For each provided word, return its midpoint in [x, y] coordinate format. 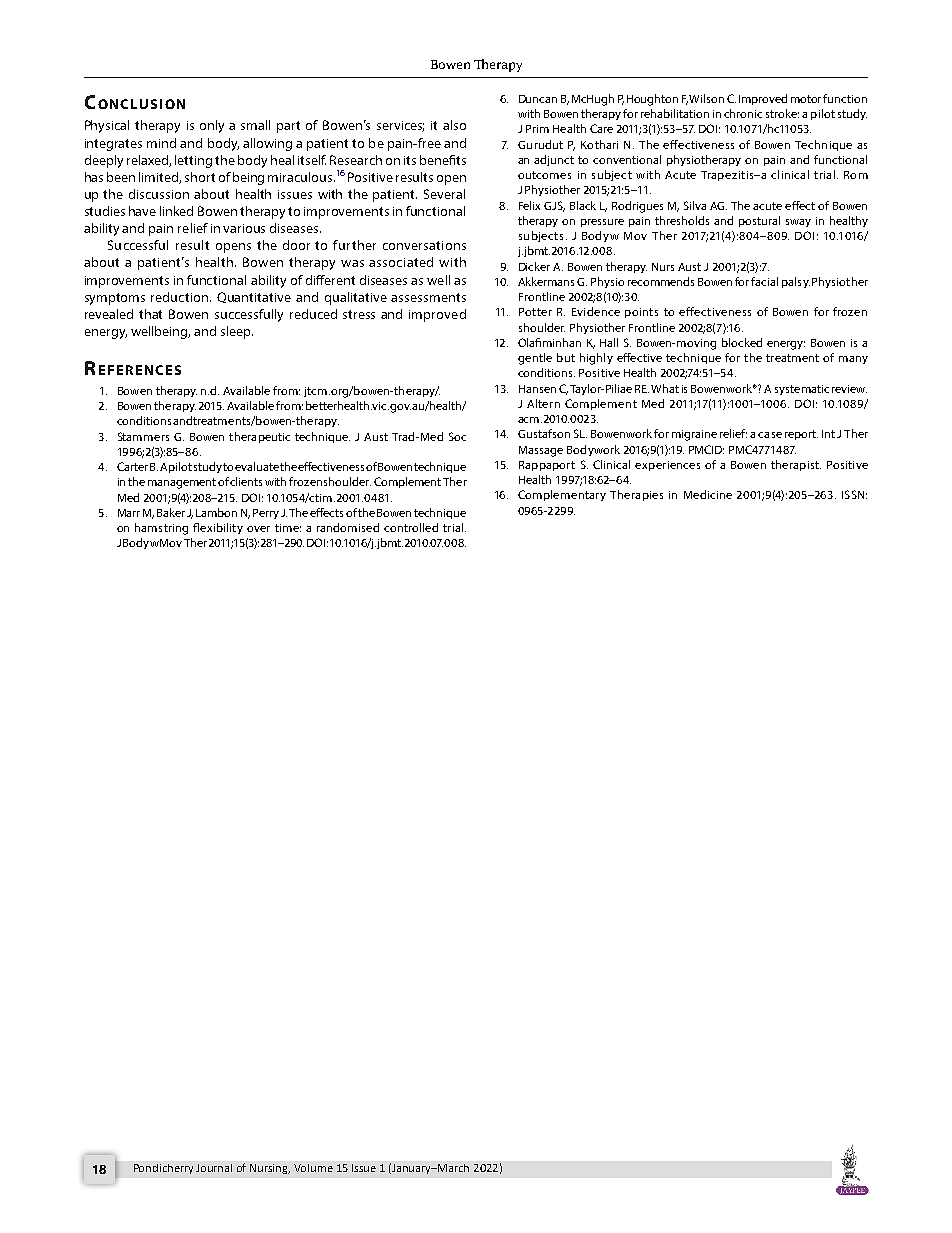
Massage [541, 451]
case [770, 435]
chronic [743, 113]
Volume [313, 1168]
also [454, 125]
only [212, 126]
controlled [411, 527]
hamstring [161, 529]
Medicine [708, 494]
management [182, 483]
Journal [214, 1168]
